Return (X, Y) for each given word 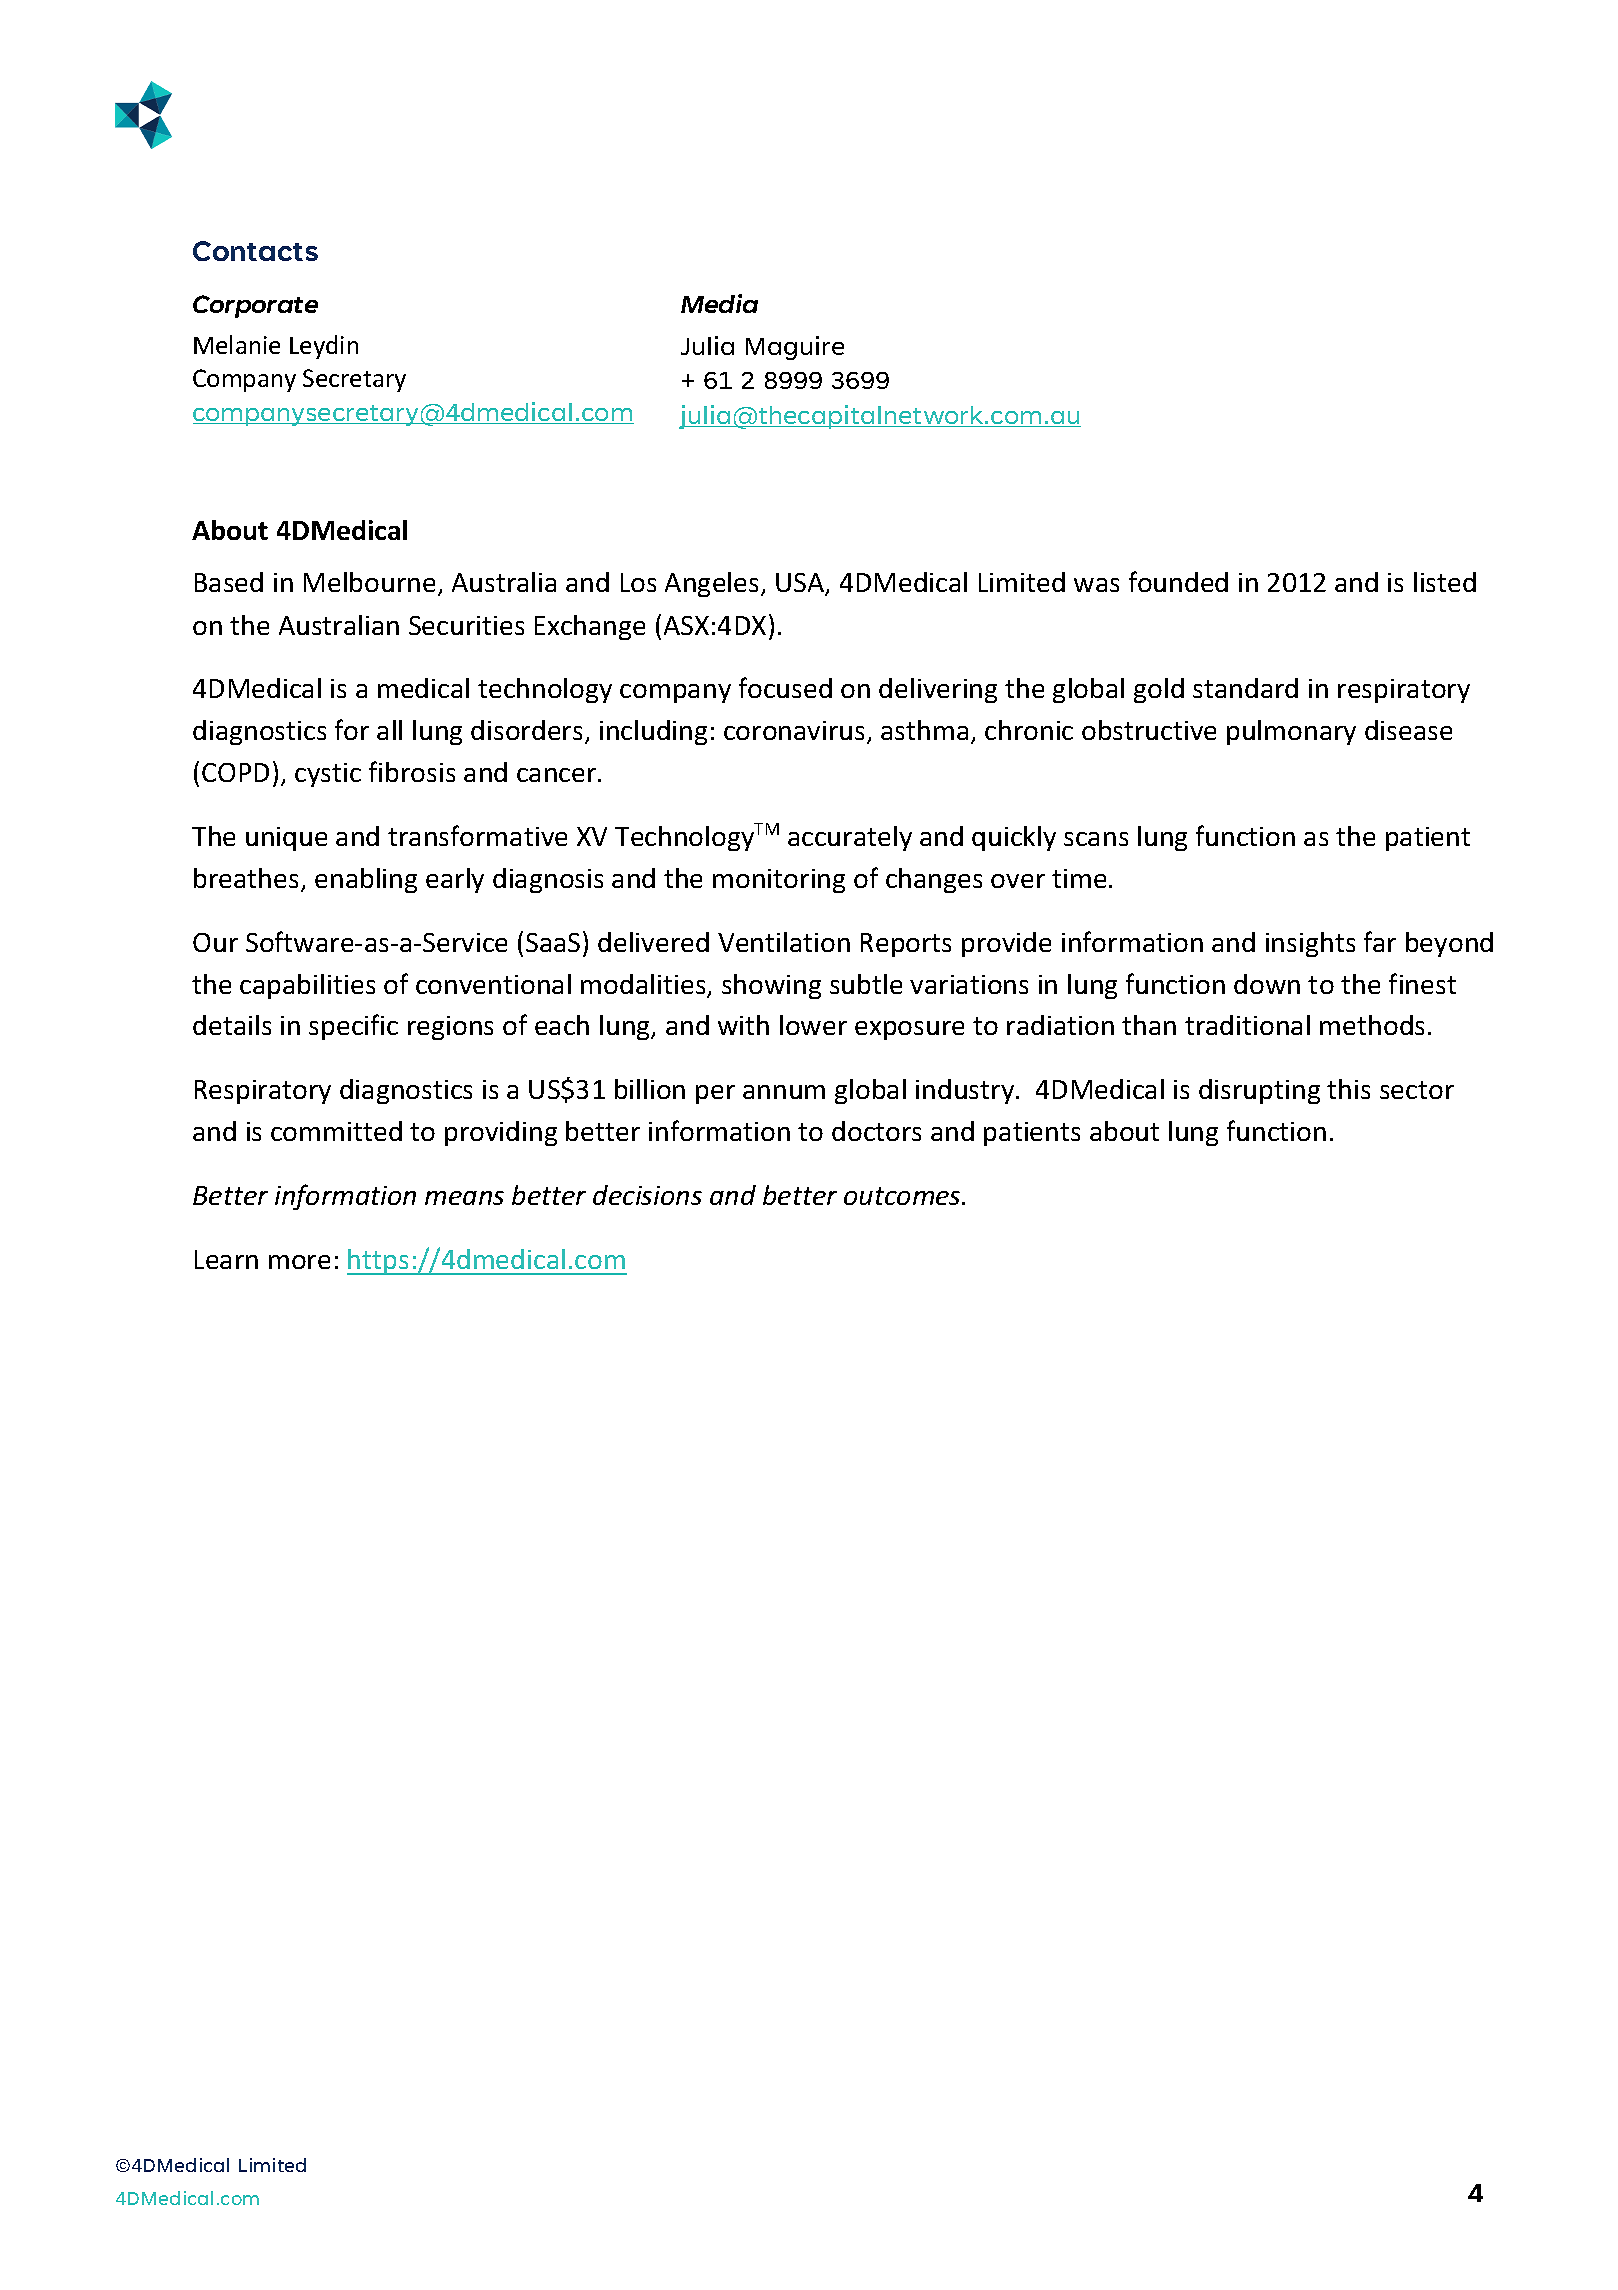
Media (719, 303)
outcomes (903, 1196)
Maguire (795, 348)
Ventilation (784, 942)
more (299, 1262)
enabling (366, 880)
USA (801, 584)
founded (1178, 581)
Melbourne (369, 582)
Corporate (255, 306)
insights (1310, 944)
